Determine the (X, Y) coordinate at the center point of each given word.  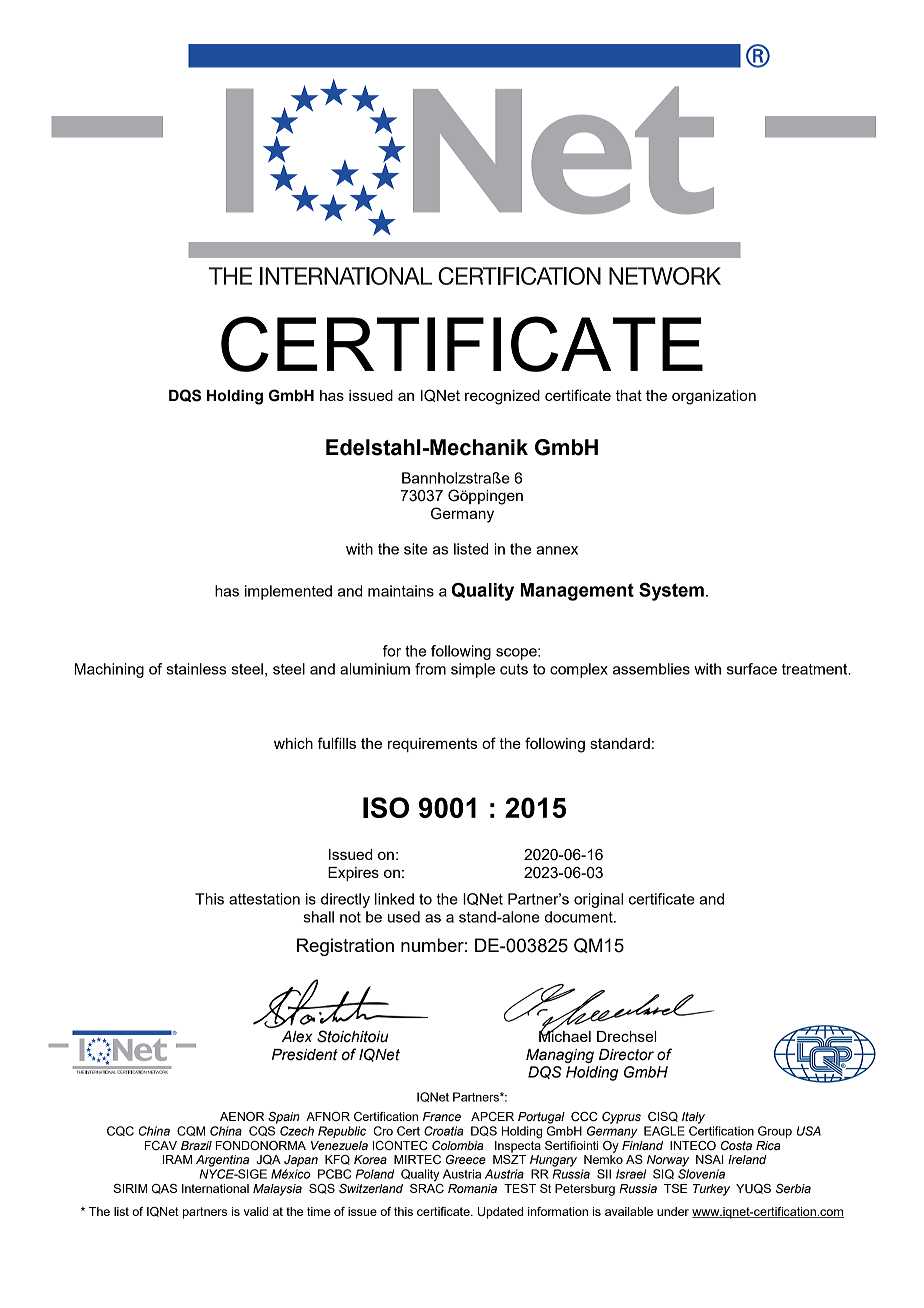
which (293, 743)
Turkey (711, 1190)
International (215, 1188)
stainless (196, 669)
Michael (565, 1035)
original (598, 900)
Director (626, 1055)
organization (714, 397)
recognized (502, 397)
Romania (472, 1188)
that (629, 395)
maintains (401, 591)
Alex (297, 1037)
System (671, 592)
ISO (386, 807)
